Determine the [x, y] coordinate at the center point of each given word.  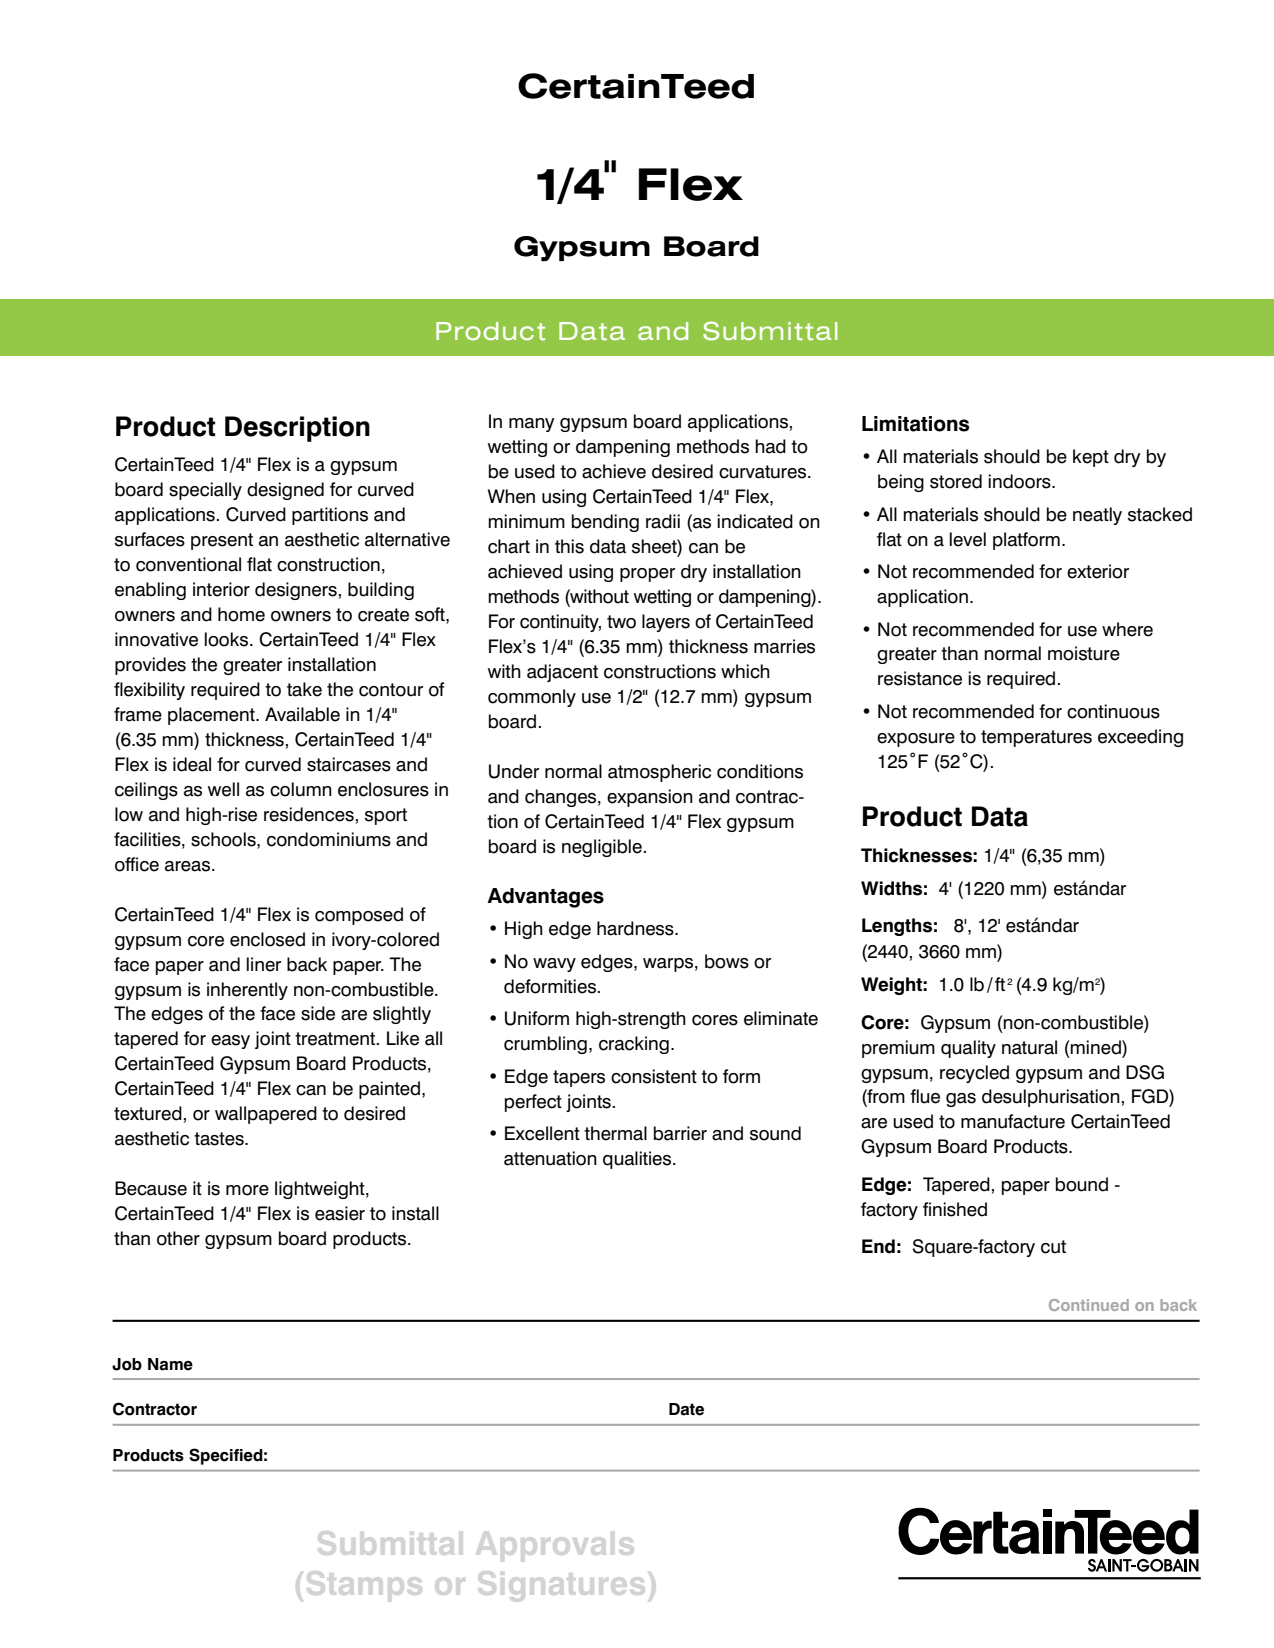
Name [170, 1364]
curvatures [762, 472]
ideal [192, 764]
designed [285, 491]
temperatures [1036, 738]
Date [686, 1409]
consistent [654, 1076]
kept [1091, 458]
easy [230, 1042]
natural [1029, 1047]
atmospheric [659, 773]
